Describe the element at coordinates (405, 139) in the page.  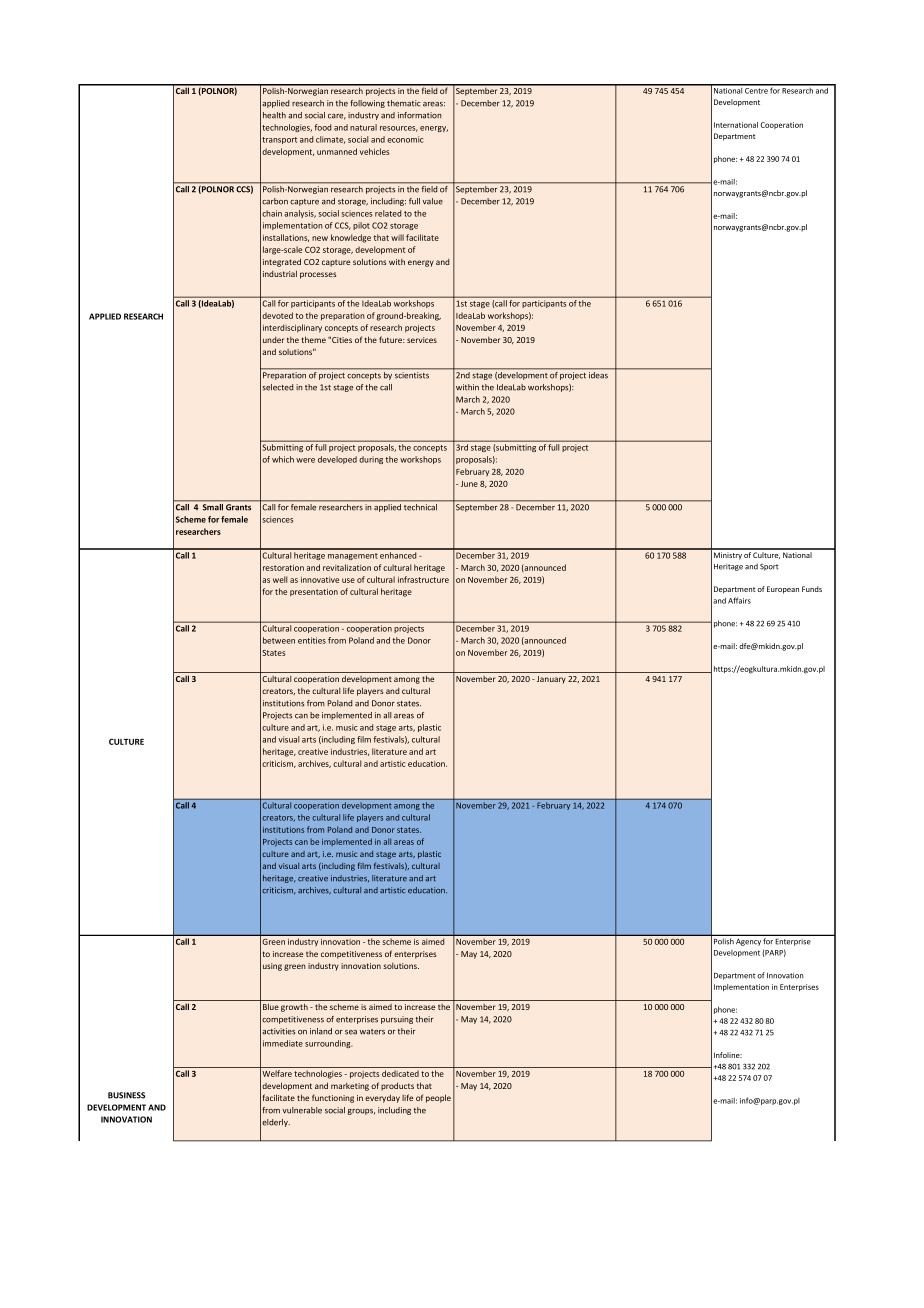
I see `economic` at that location.
